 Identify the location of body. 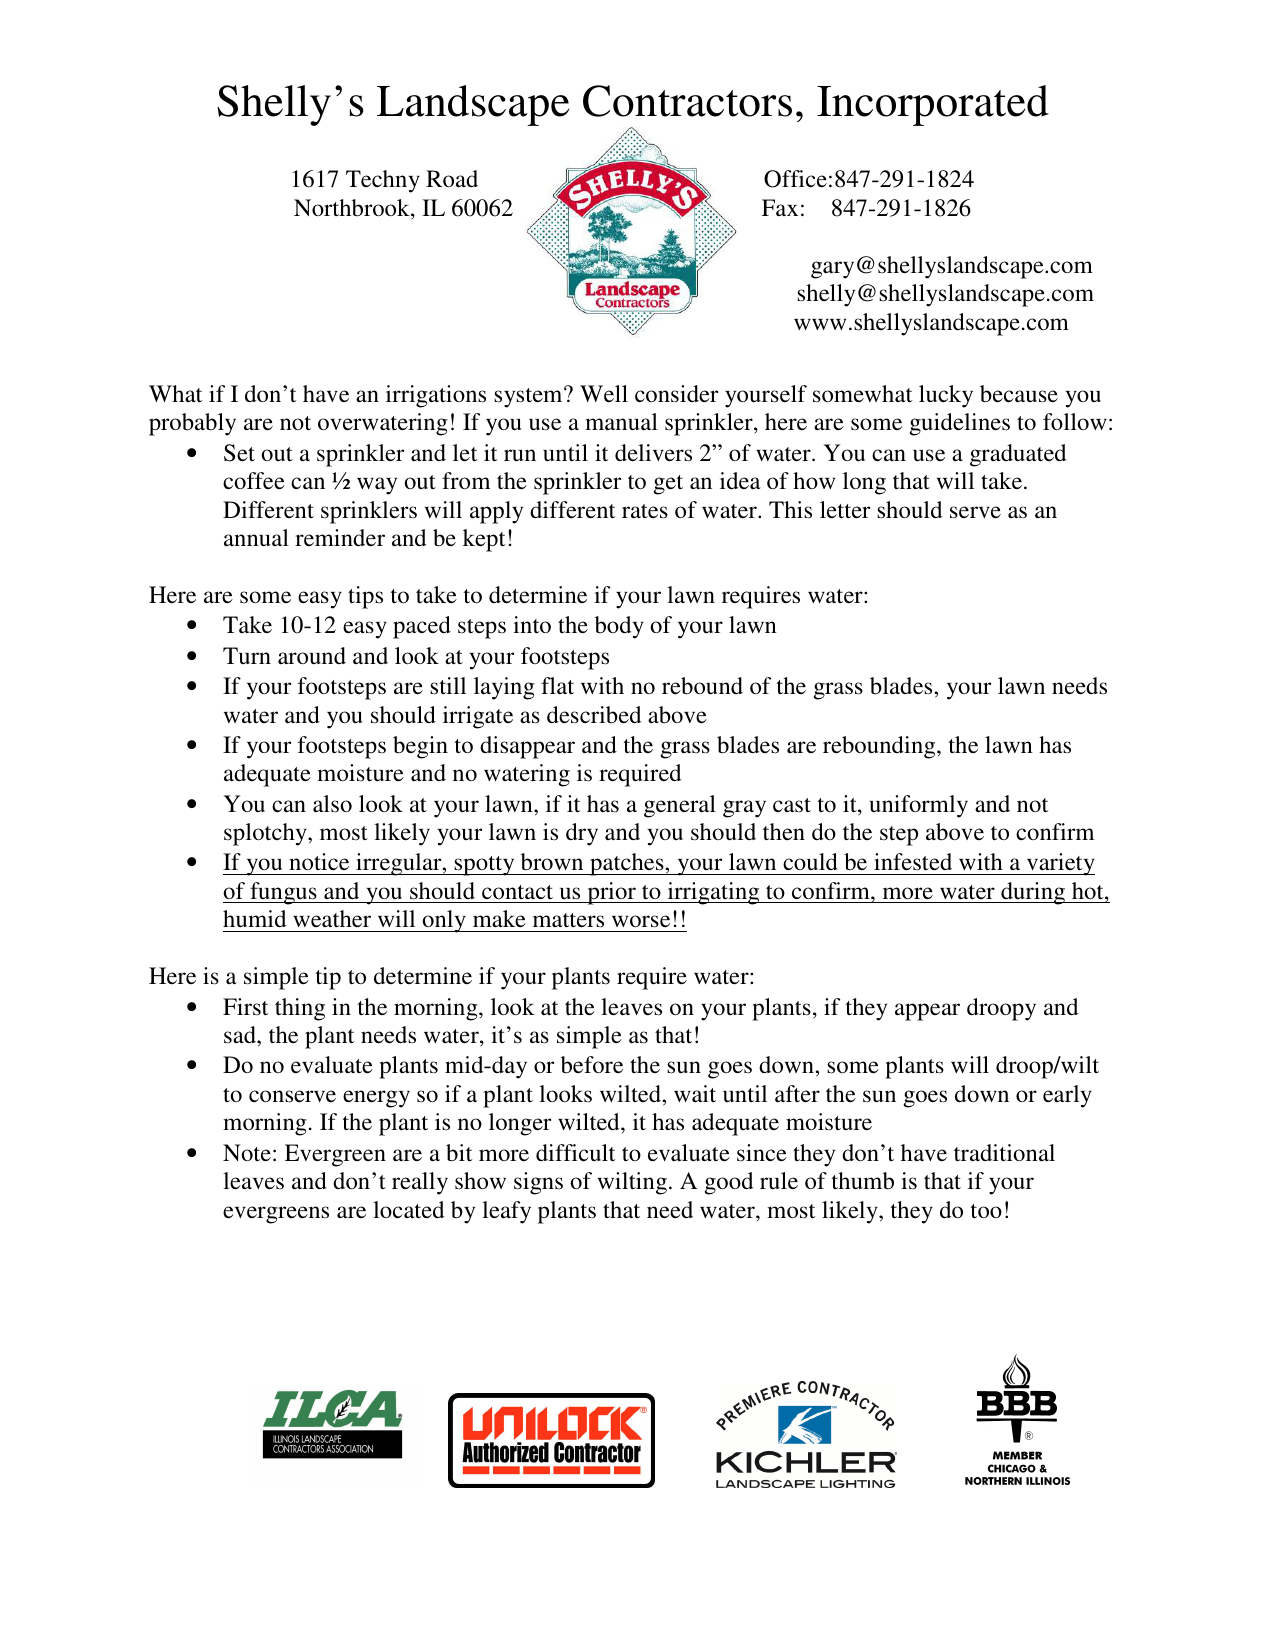
(619, 627).
